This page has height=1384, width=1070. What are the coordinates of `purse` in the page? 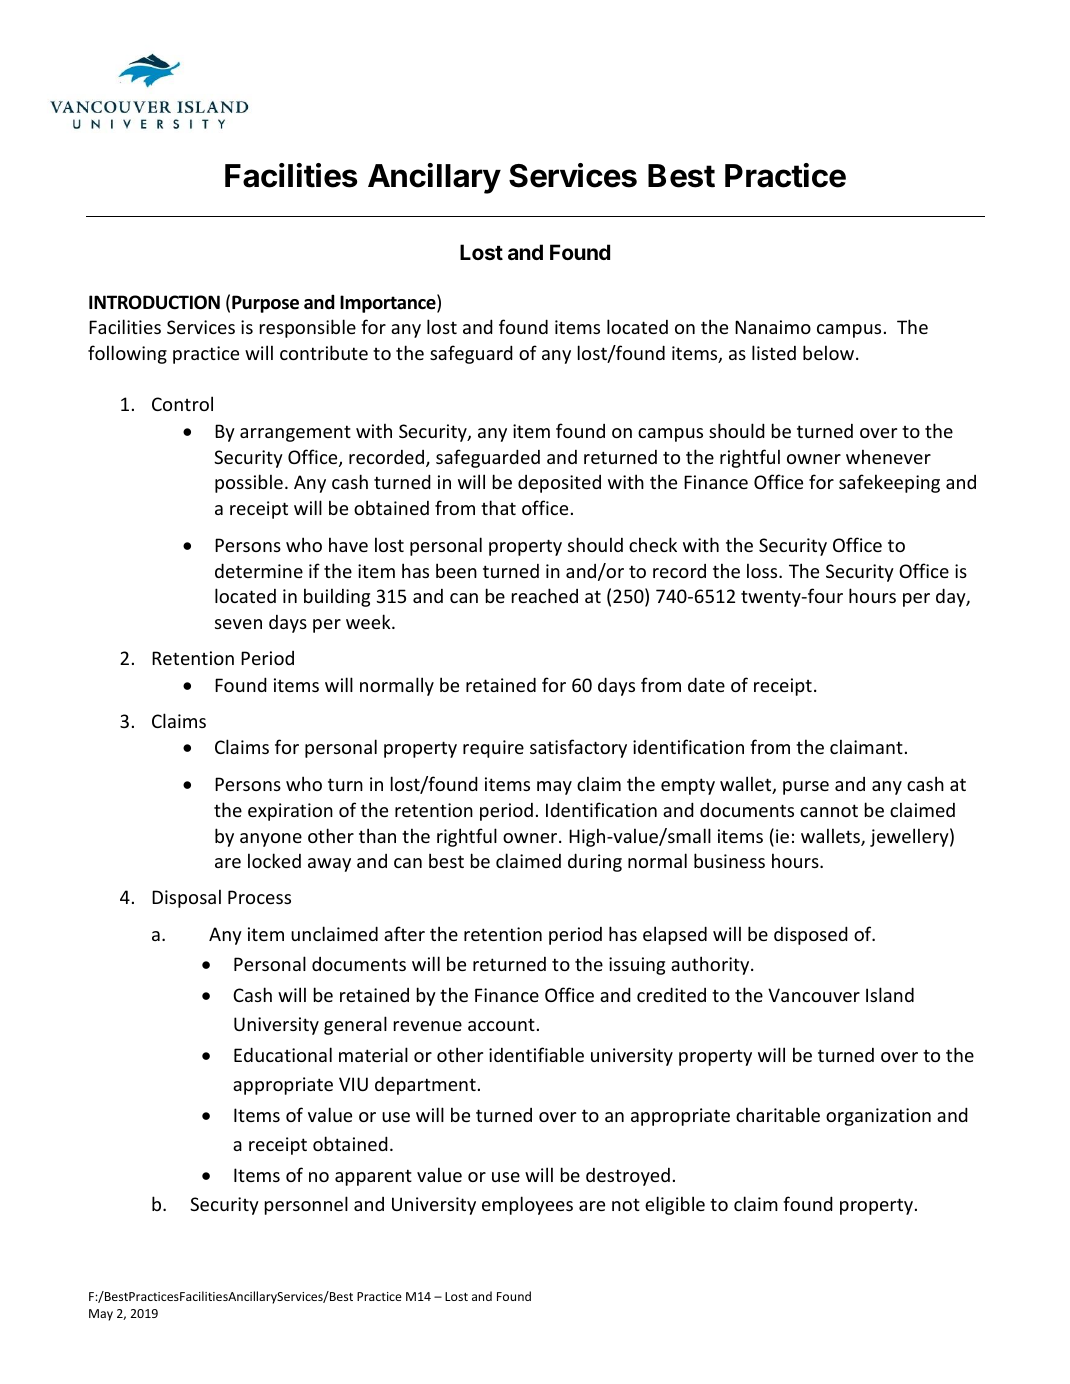 It's located at (806, 788).
